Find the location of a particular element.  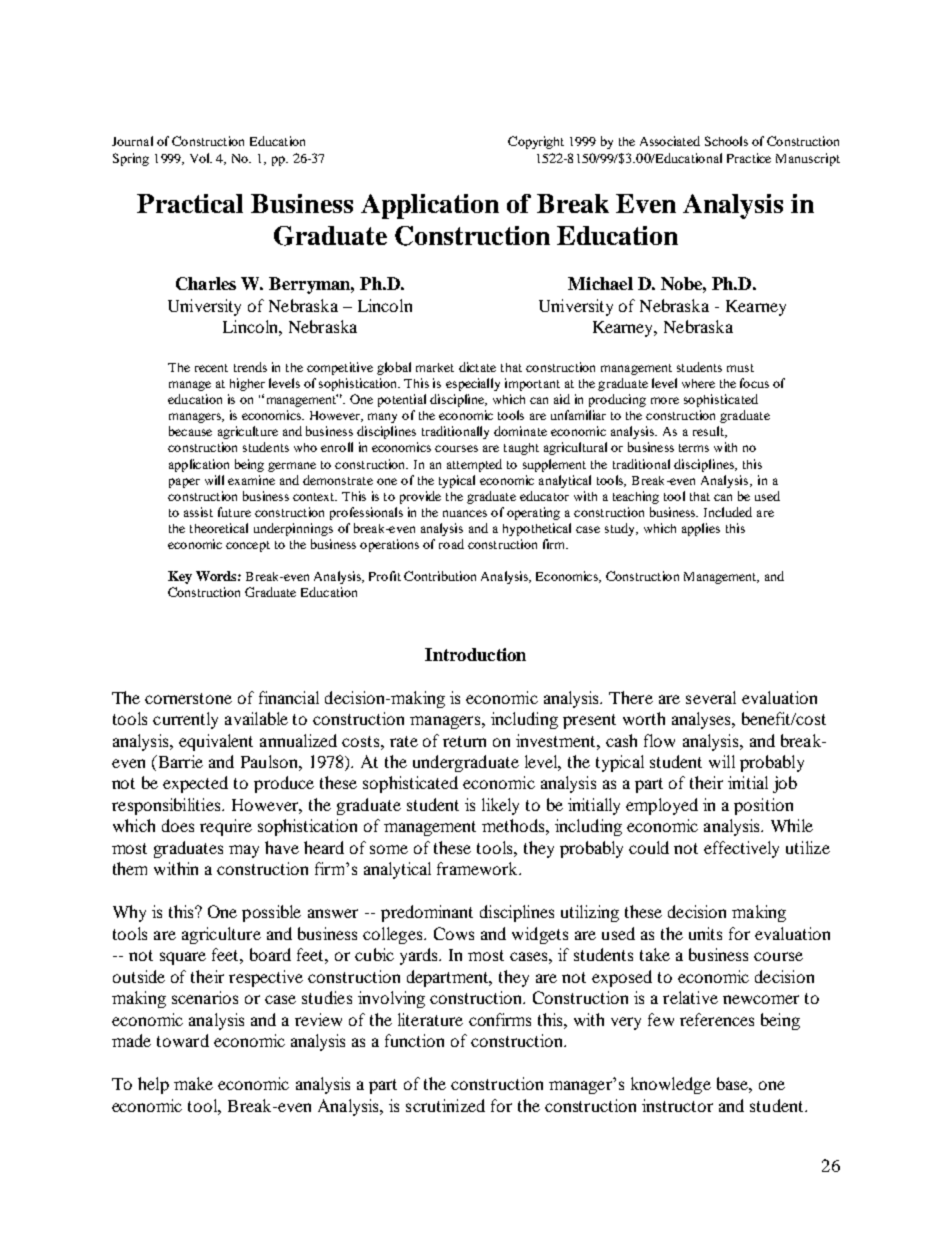

recent is located at coordinates (211, 368).
